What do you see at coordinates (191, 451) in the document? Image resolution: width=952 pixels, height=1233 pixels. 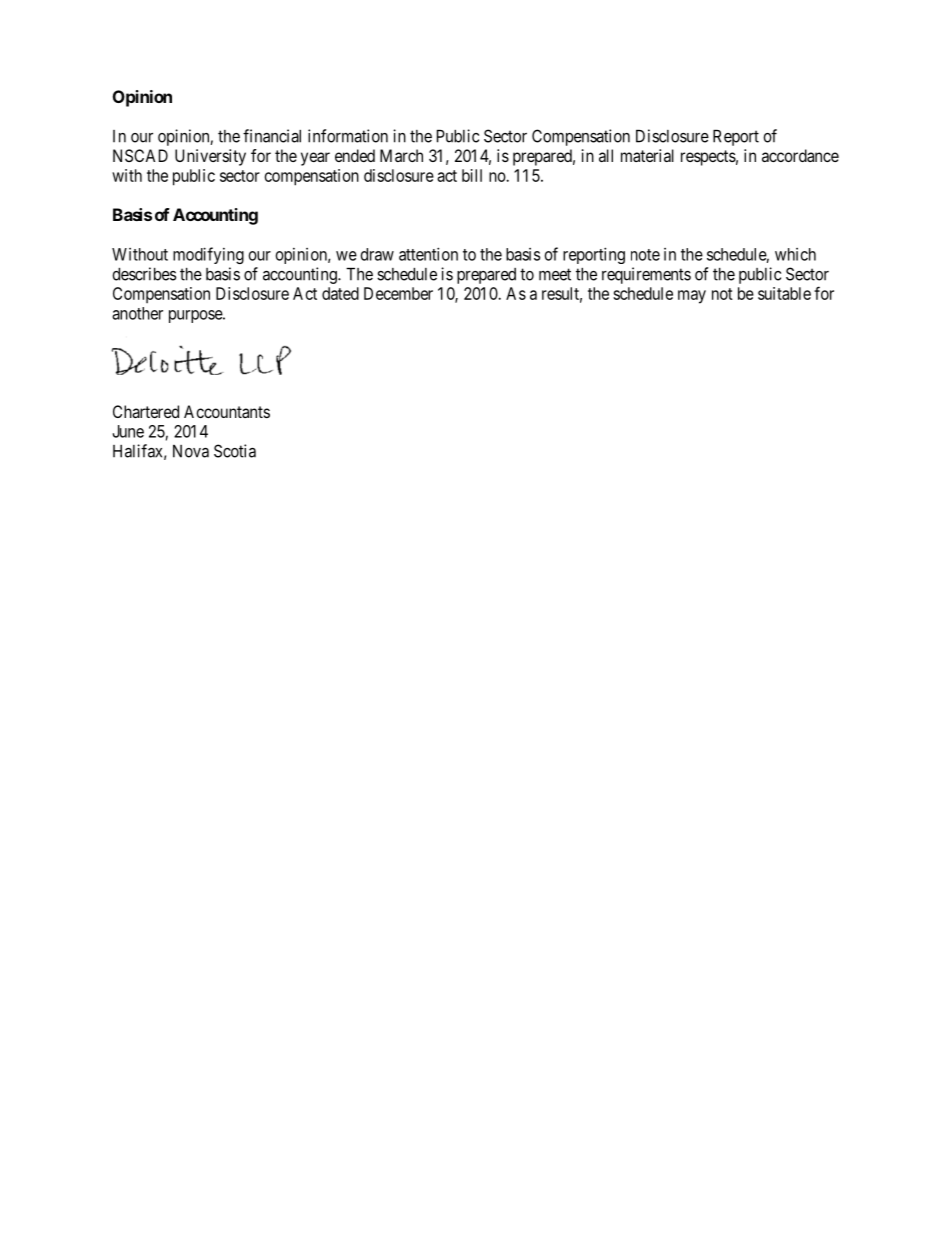 I see `Nova` at bounding box center [191, 451].
